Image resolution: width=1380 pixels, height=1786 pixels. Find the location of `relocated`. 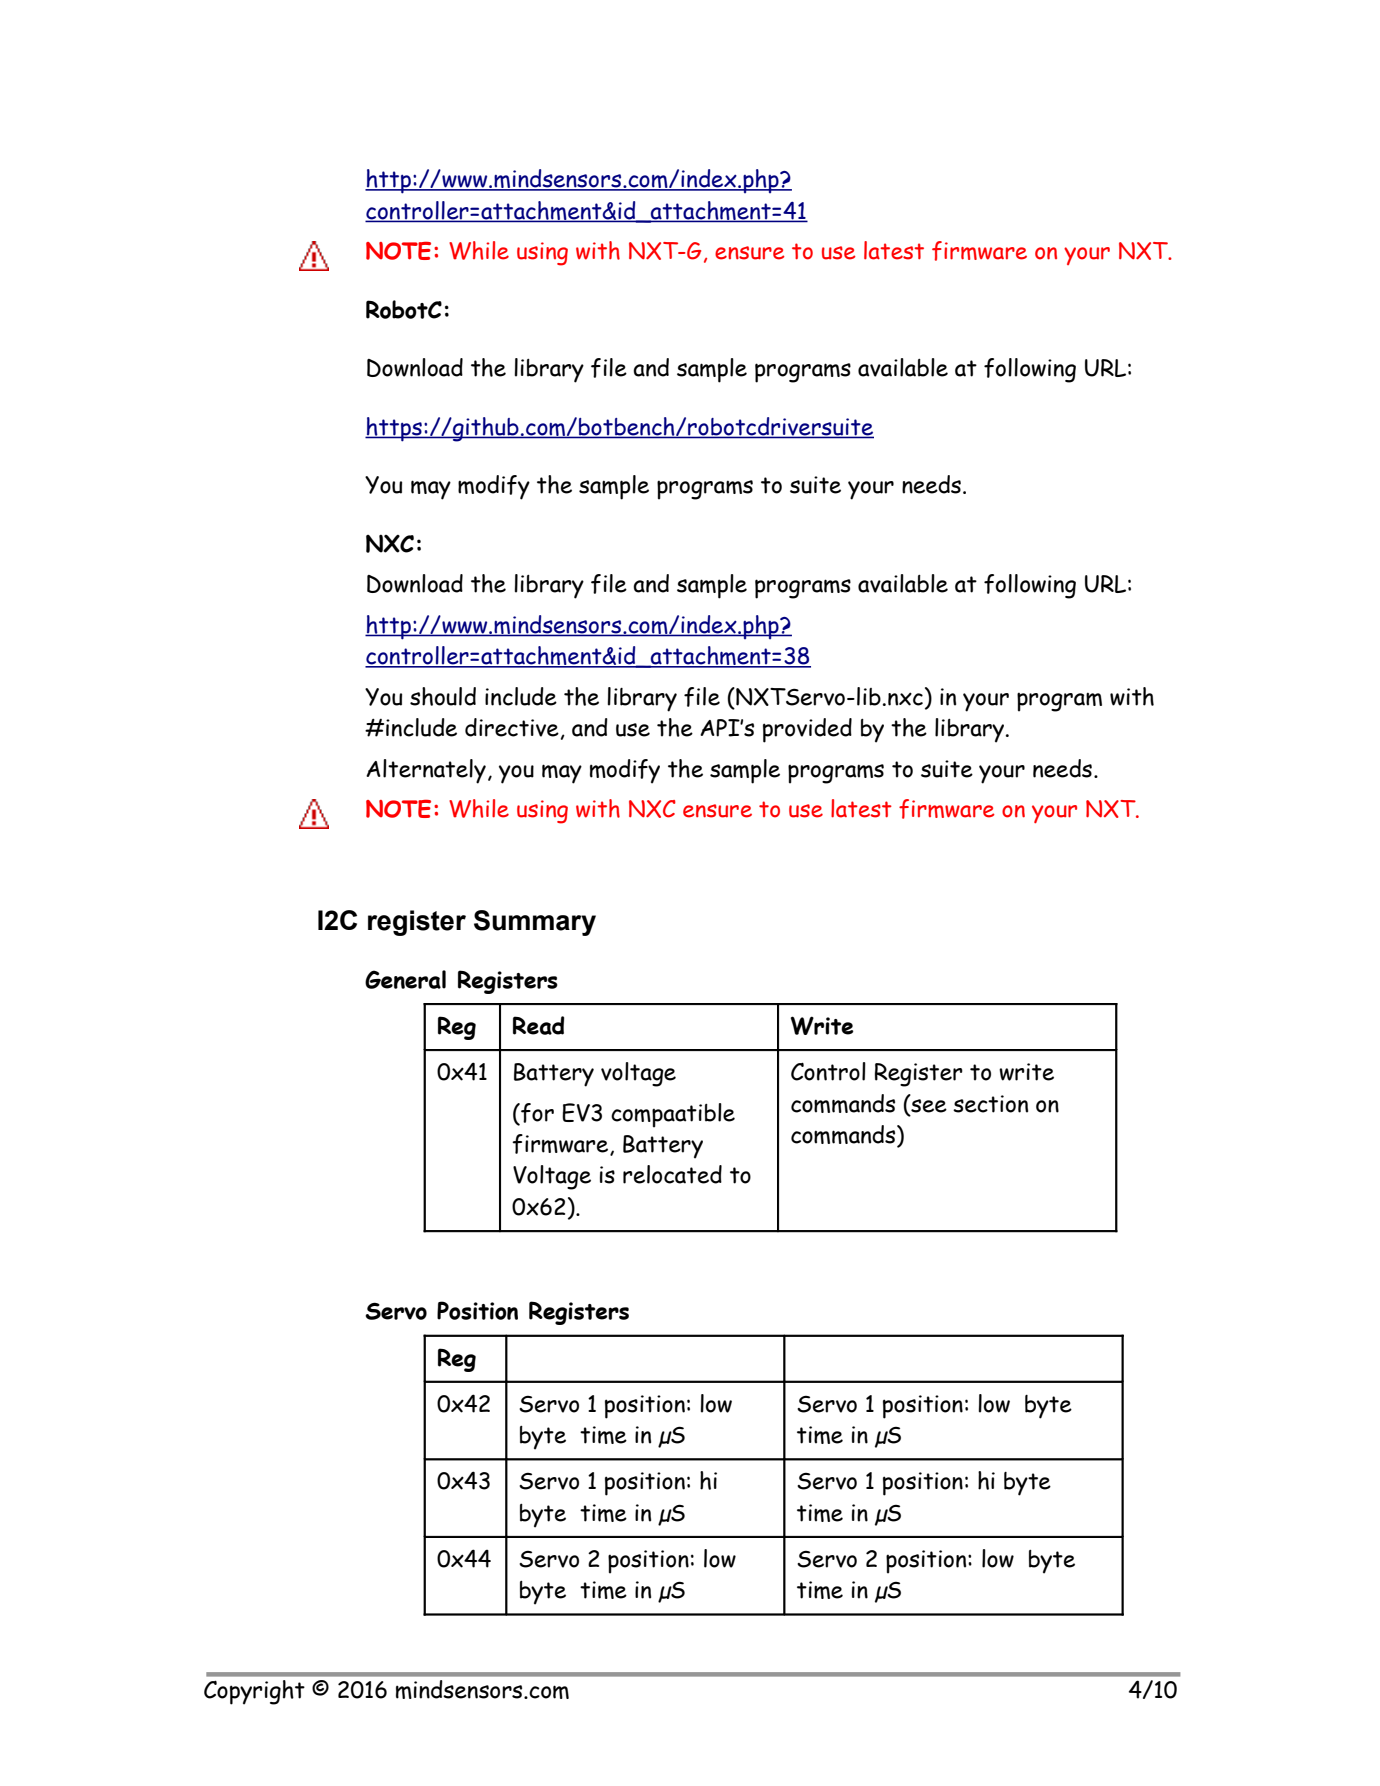

relocated is located at coordinates (672, 1174).
